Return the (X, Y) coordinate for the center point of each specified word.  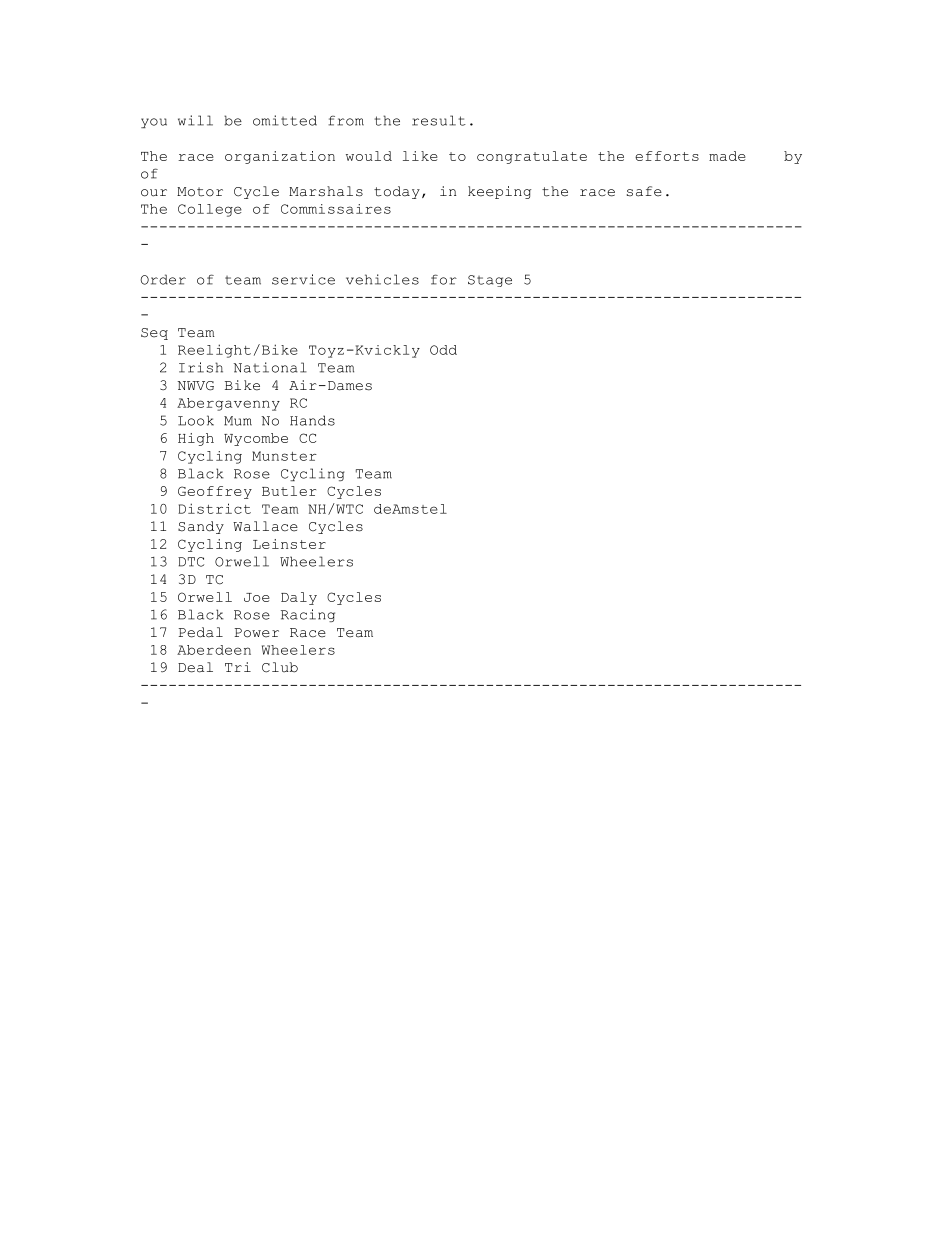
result (439, 120)
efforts (667, 156)
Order (163, 279)
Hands (312, 420)
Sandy (201, 527)
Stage (490, 281)
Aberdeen (214, 650)
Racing (308, 615)
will (195, 120)
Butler (289, 491)
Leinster (289, 544)
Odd (443, 350)
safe (644, 191)
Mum (238, 421)
